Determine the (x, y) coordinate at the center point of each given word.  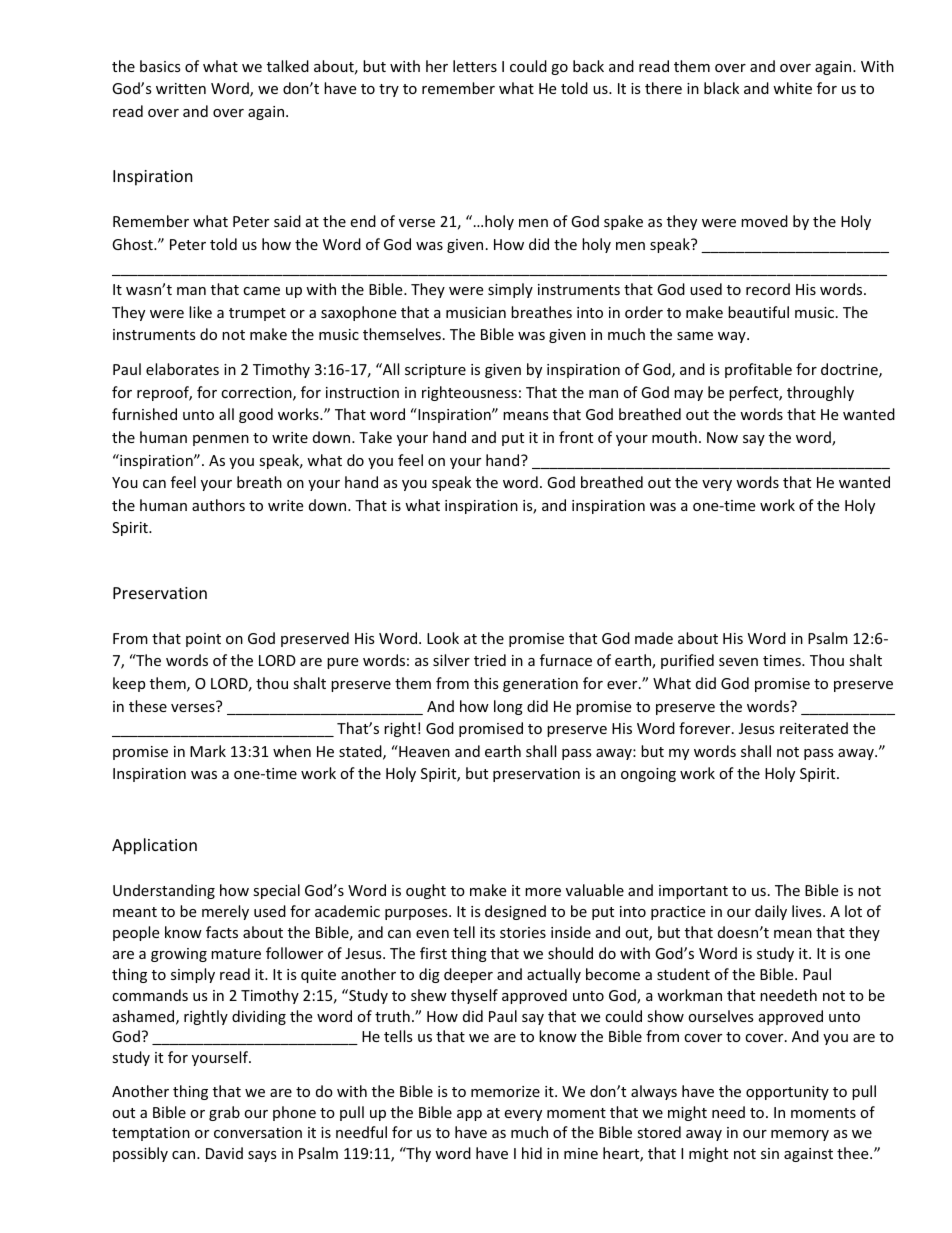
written (181, 88)
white (792, 88)
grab (224, 1113)
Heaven (423, 751)
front (576, 437)
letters (475, 66)
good (256, 415)
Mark (208, 751)
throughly (820, 393)
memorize (505, 1091)
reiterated (814, 728)
